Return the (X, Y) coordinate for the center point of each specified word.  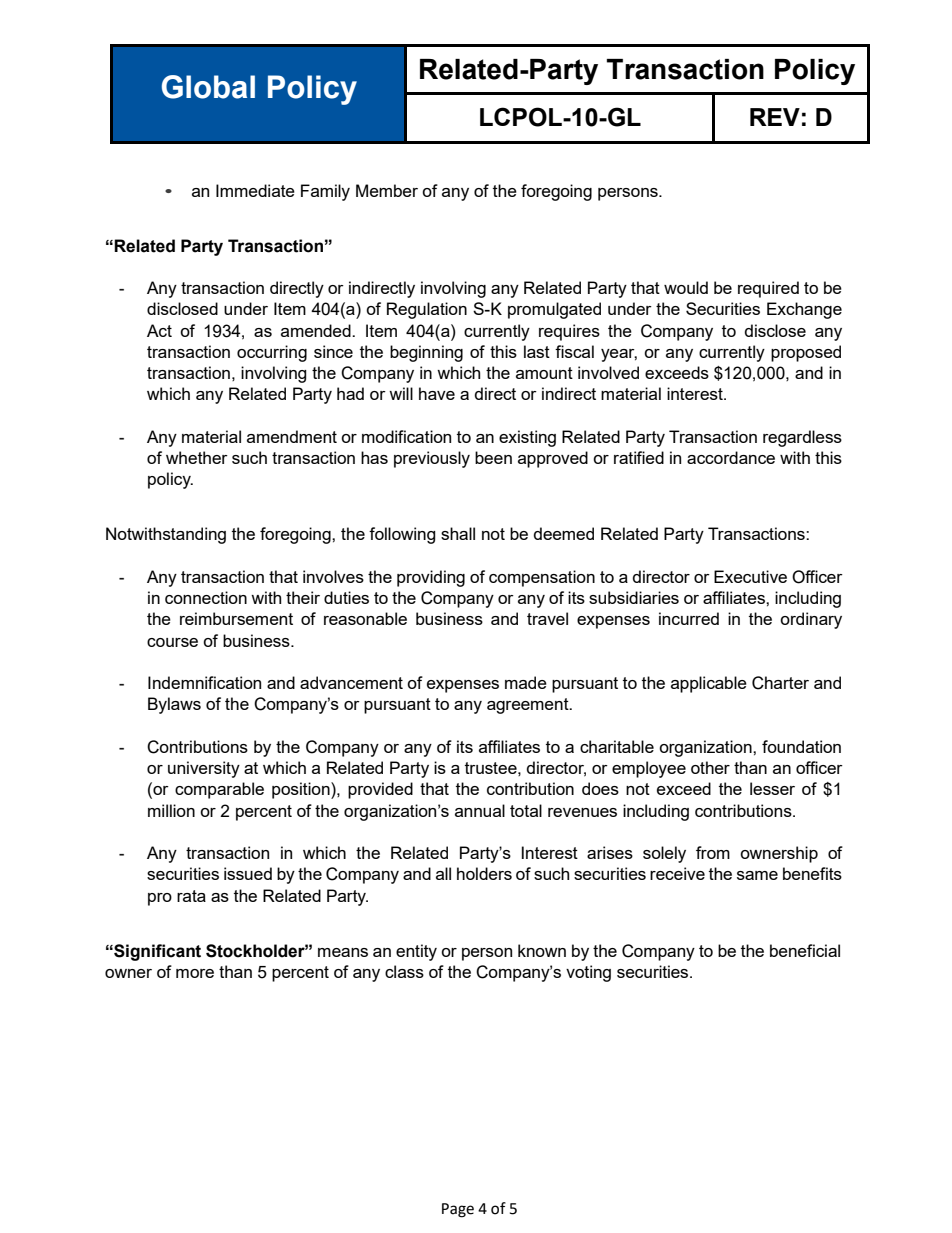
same (757, 875)
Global (208, 87)
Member (387, 190)
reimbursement (236, 618)
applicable (709, 684)
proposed (806, 353)
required (768, 289)
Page (458, 1210)
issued (248, 873)
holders (484, 873)
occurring (272, 353)
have (437, 393)
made (526, 682)
